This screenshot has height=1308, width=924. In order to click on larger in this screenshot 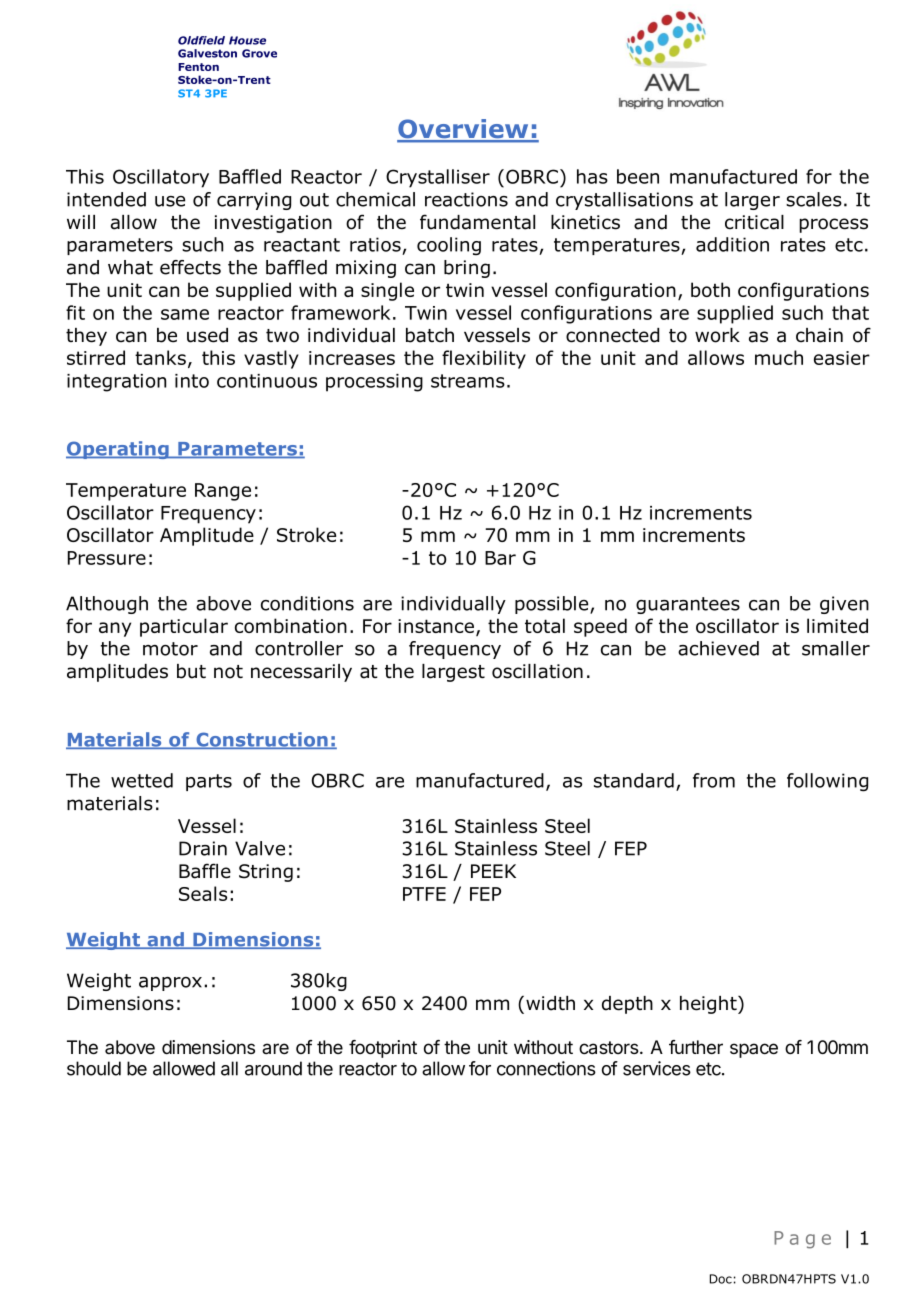, I will do `click(752, 201)`.
